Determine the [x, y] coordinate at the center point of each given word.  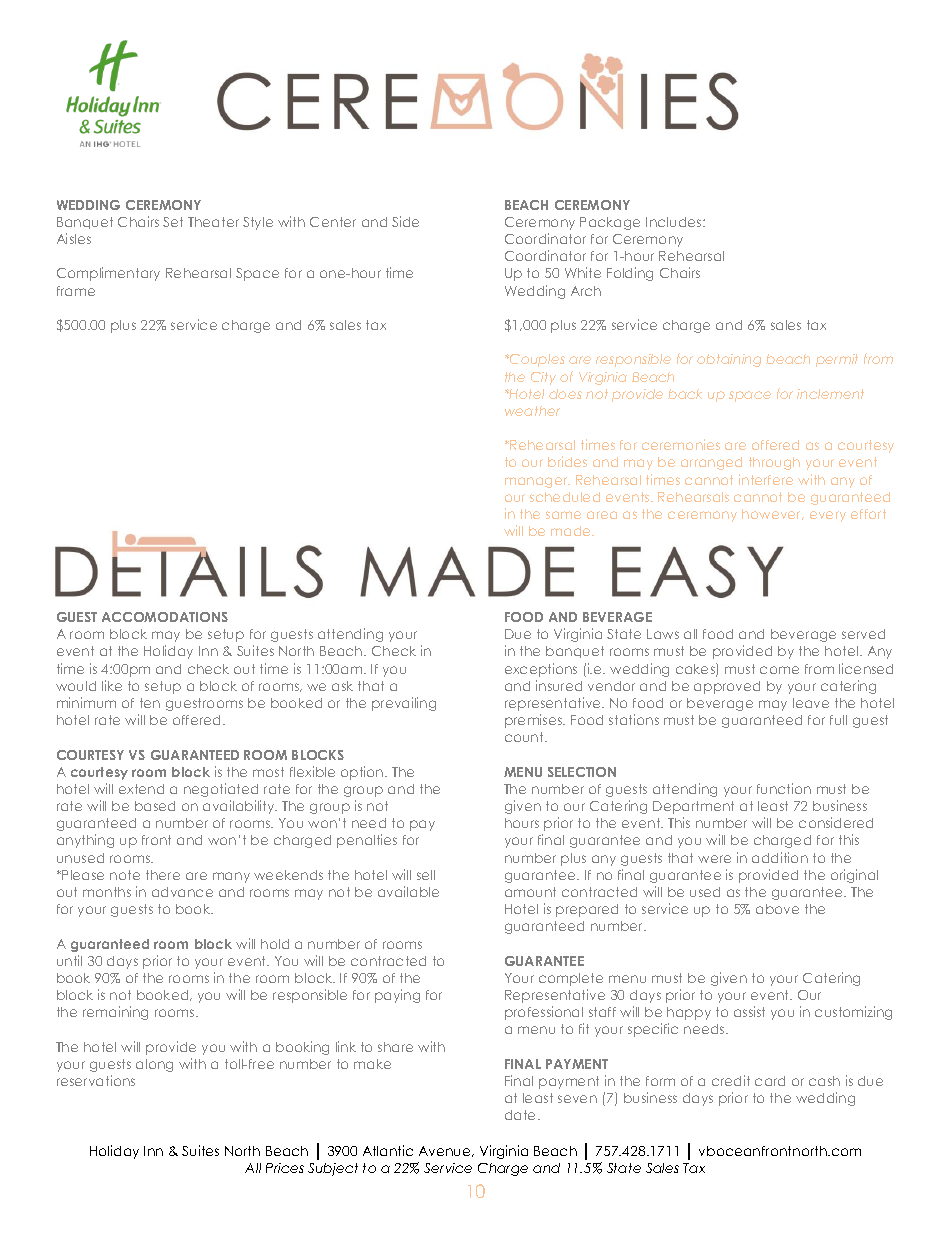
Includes [675, 222]
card [770, 1081]
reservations [96, 1080]
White [583, 272]
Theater [213, 222]
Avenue [446, 1151]
